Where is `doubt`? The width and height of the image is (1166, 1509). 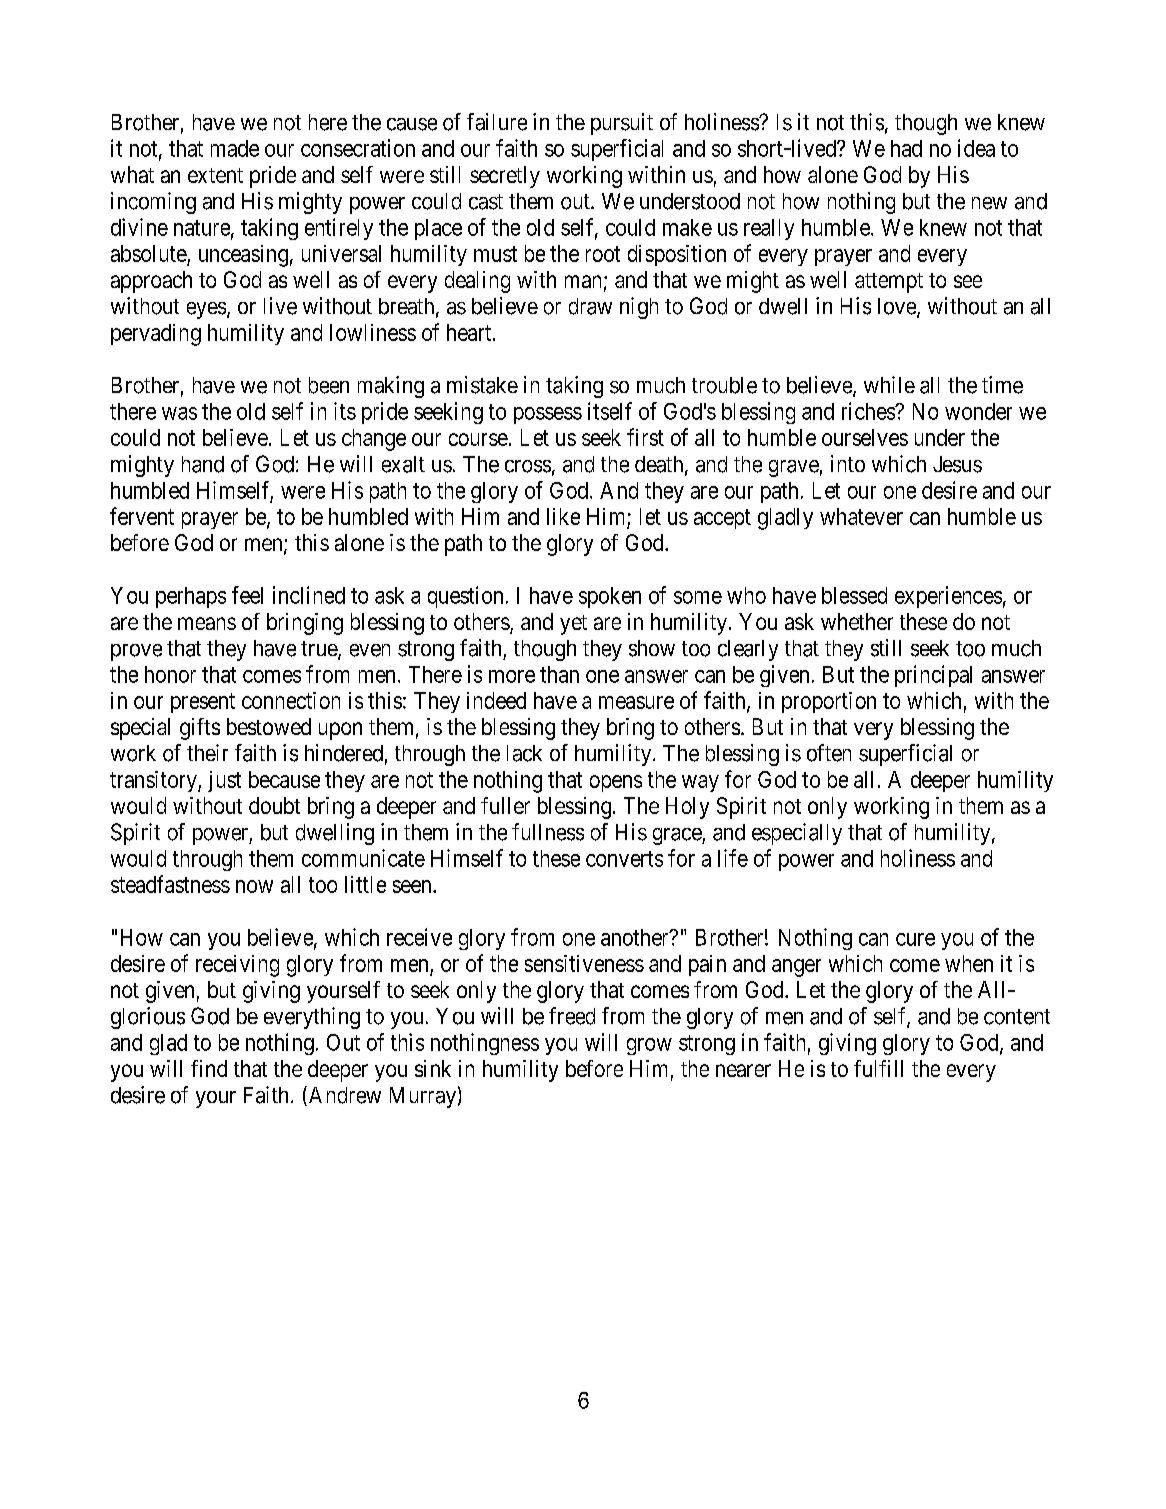 doubt is located at coordinates (274, 805).
